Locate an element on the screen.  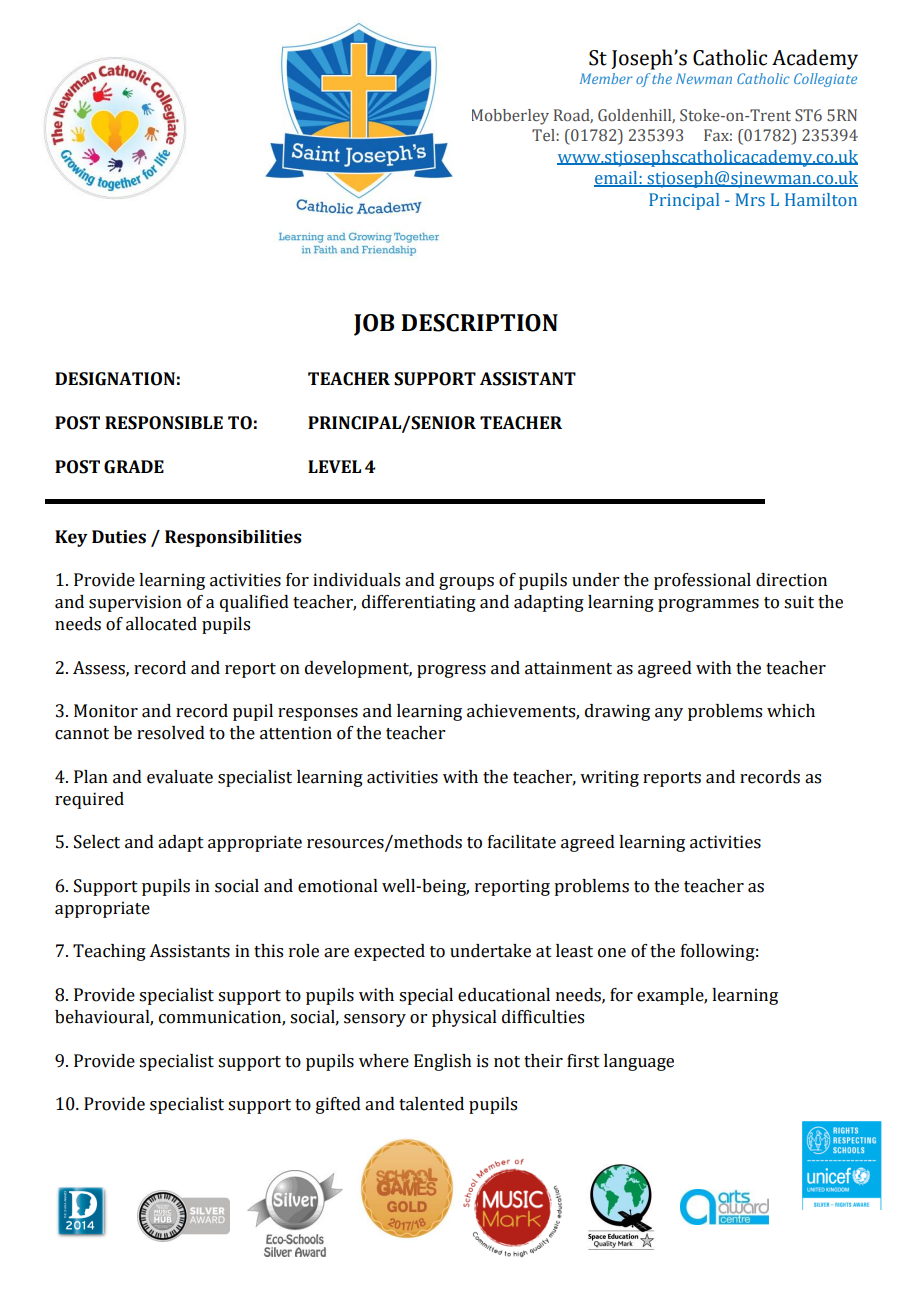
professional is located at coordinates (702, 581).
